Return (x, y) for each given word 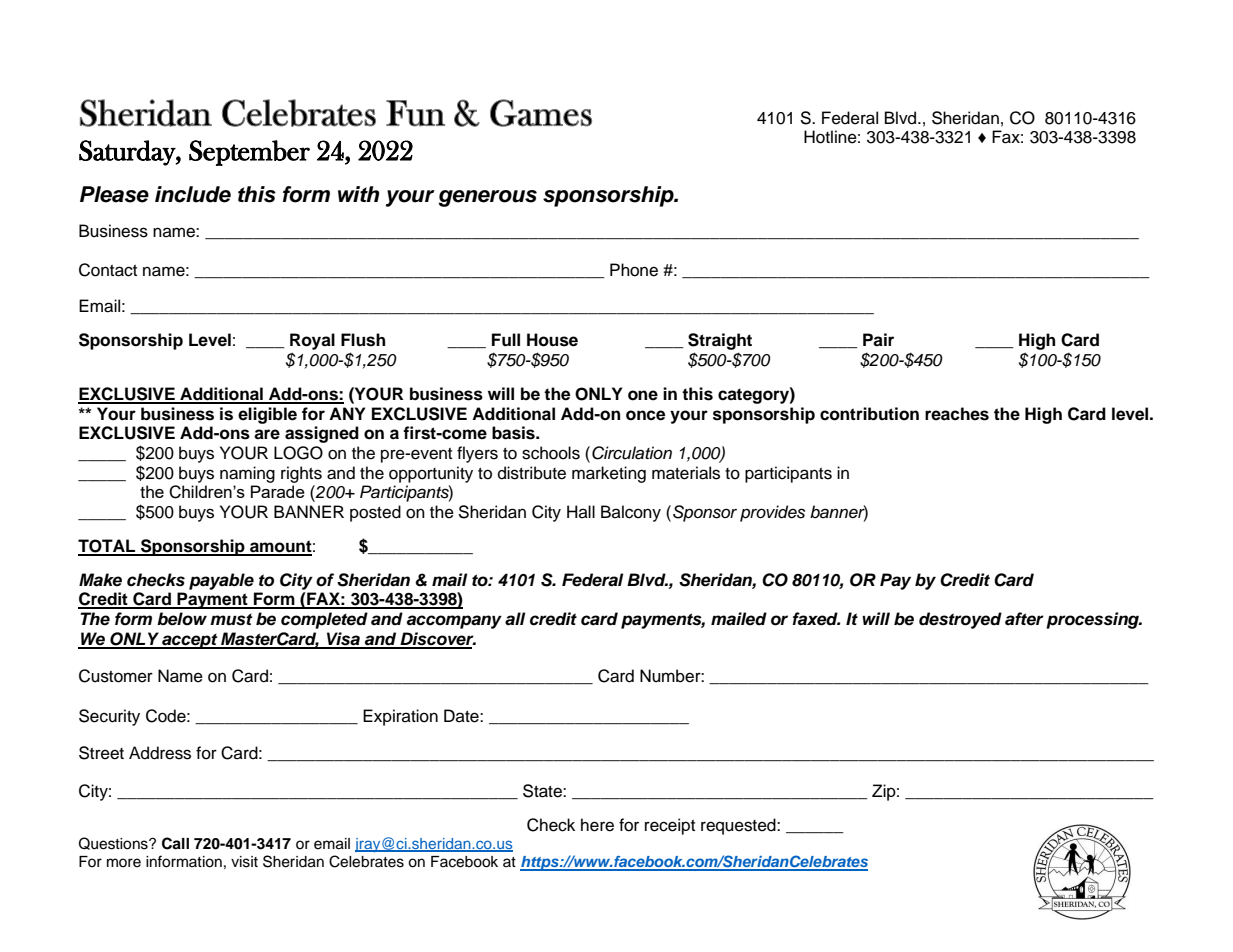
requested (739, 826)
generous (488, 198)
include (193, 194)
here (597, 825)
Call (175, 843)
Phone (634, 270)
